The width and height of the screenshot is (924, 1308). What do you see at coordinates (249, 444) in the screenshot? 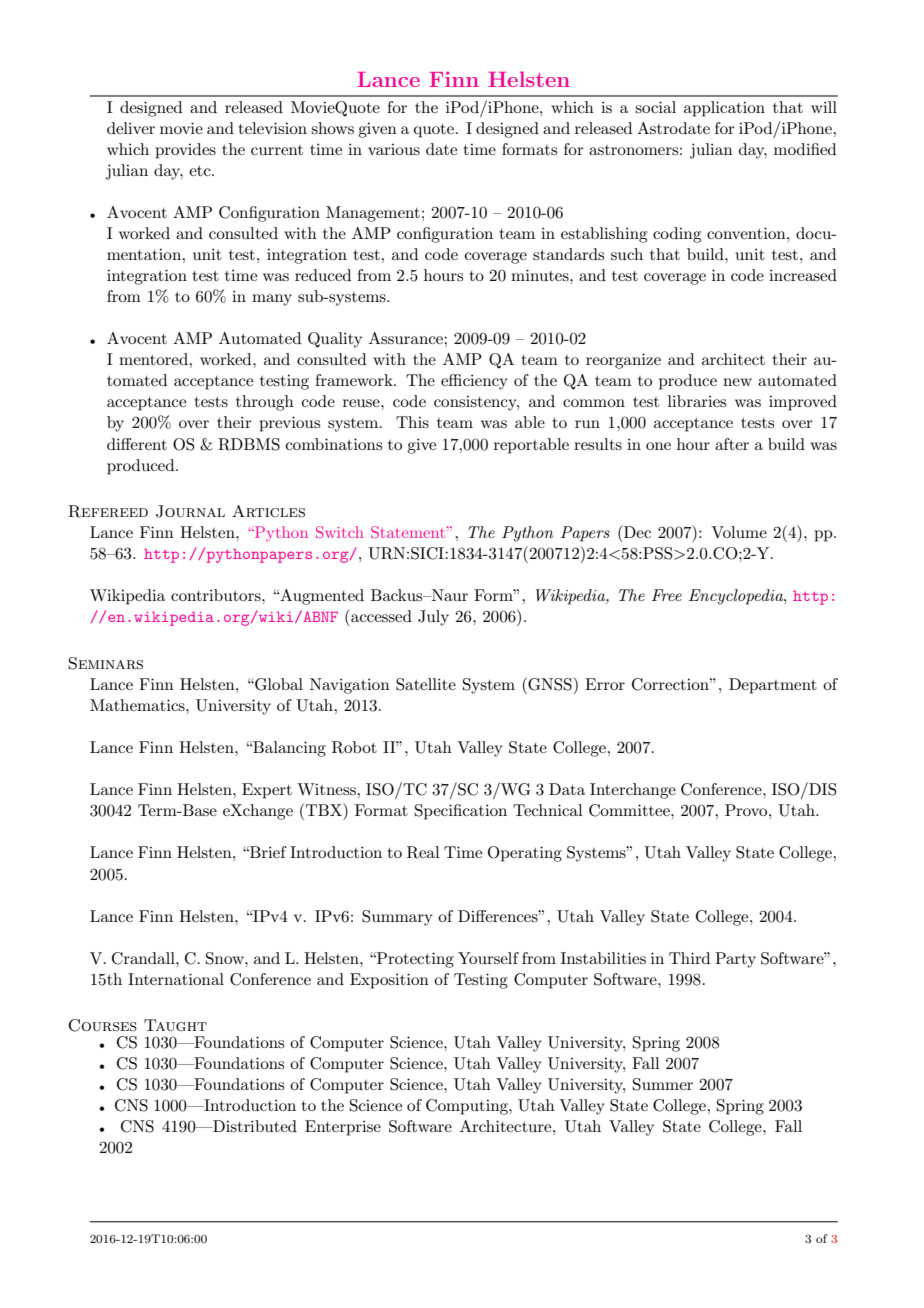
I see `RDBMS` at bounding box center [249, 444].
